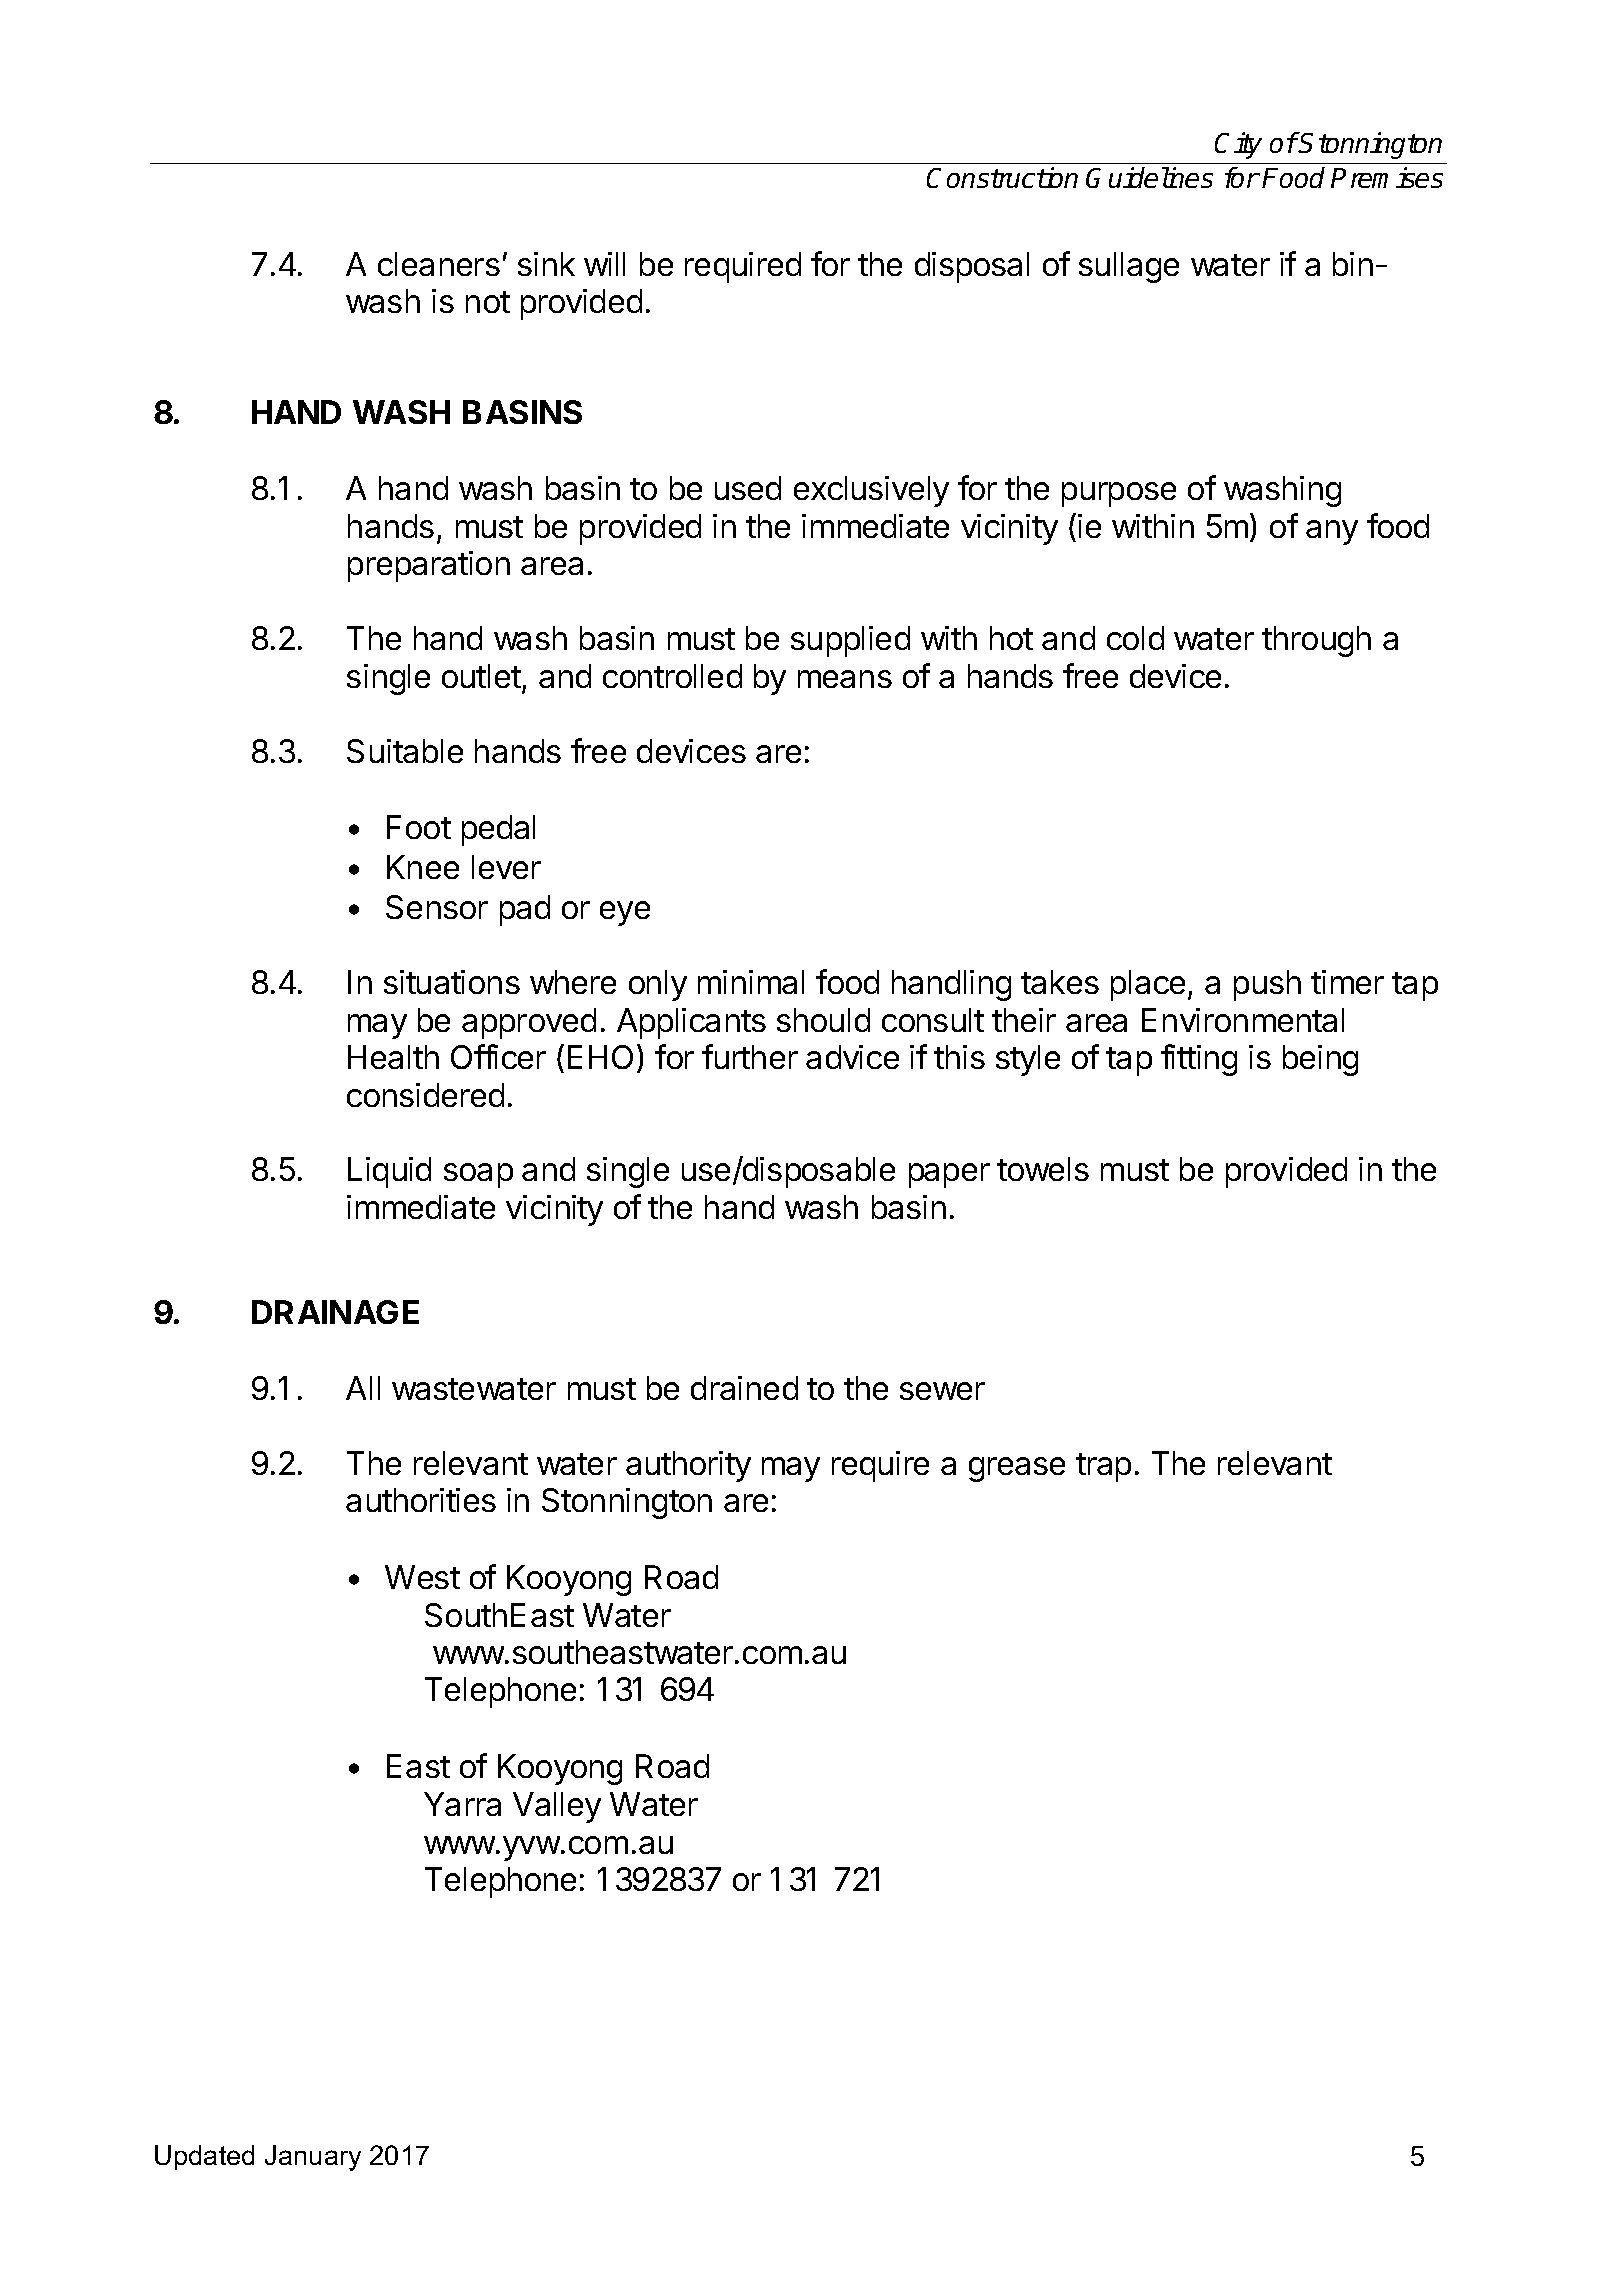 The image size is (1615, 2286). I want to click on City, so click(1238, 145).
